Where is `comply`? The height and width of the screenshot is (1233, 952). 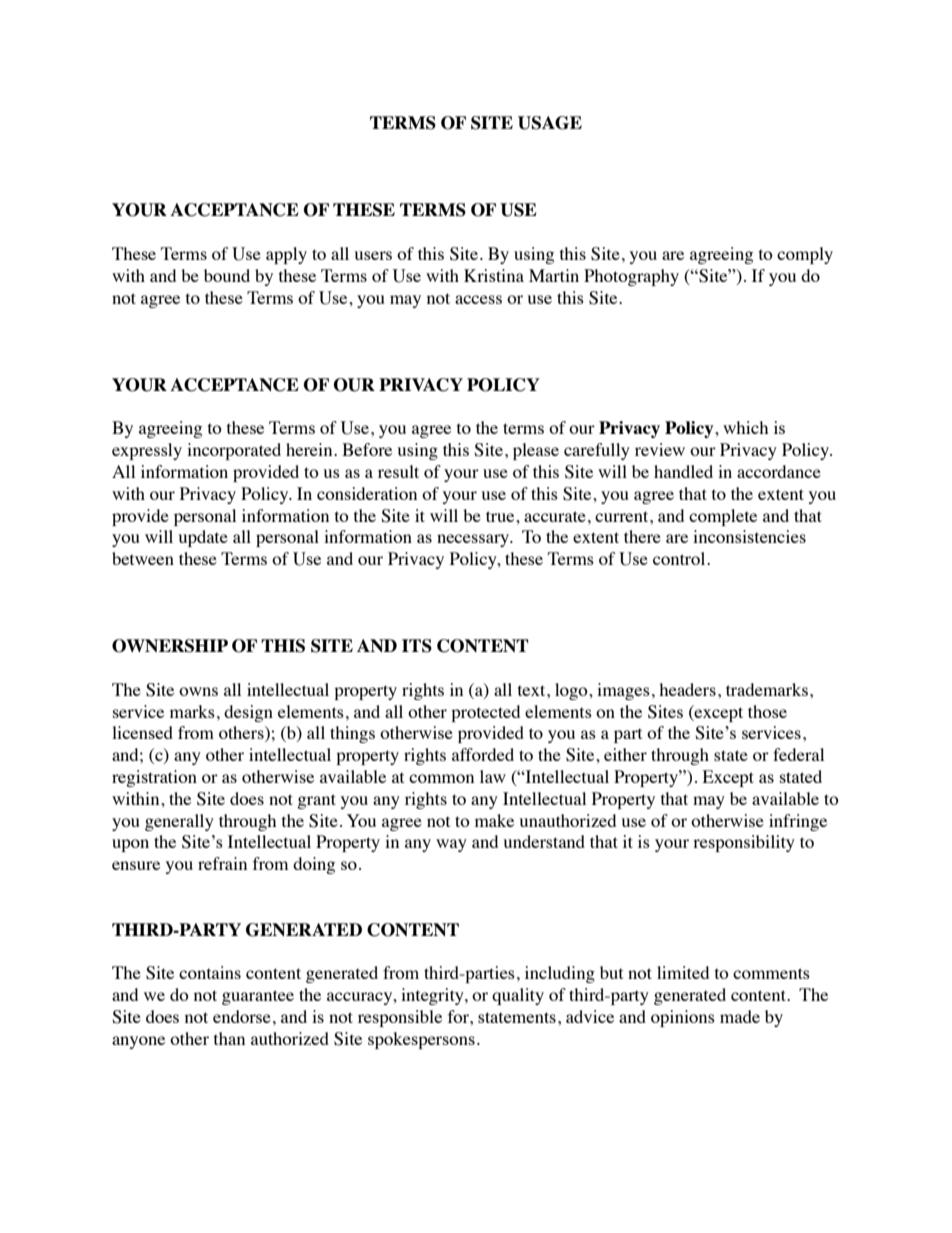 comply is located at coordinates (805, 255).
